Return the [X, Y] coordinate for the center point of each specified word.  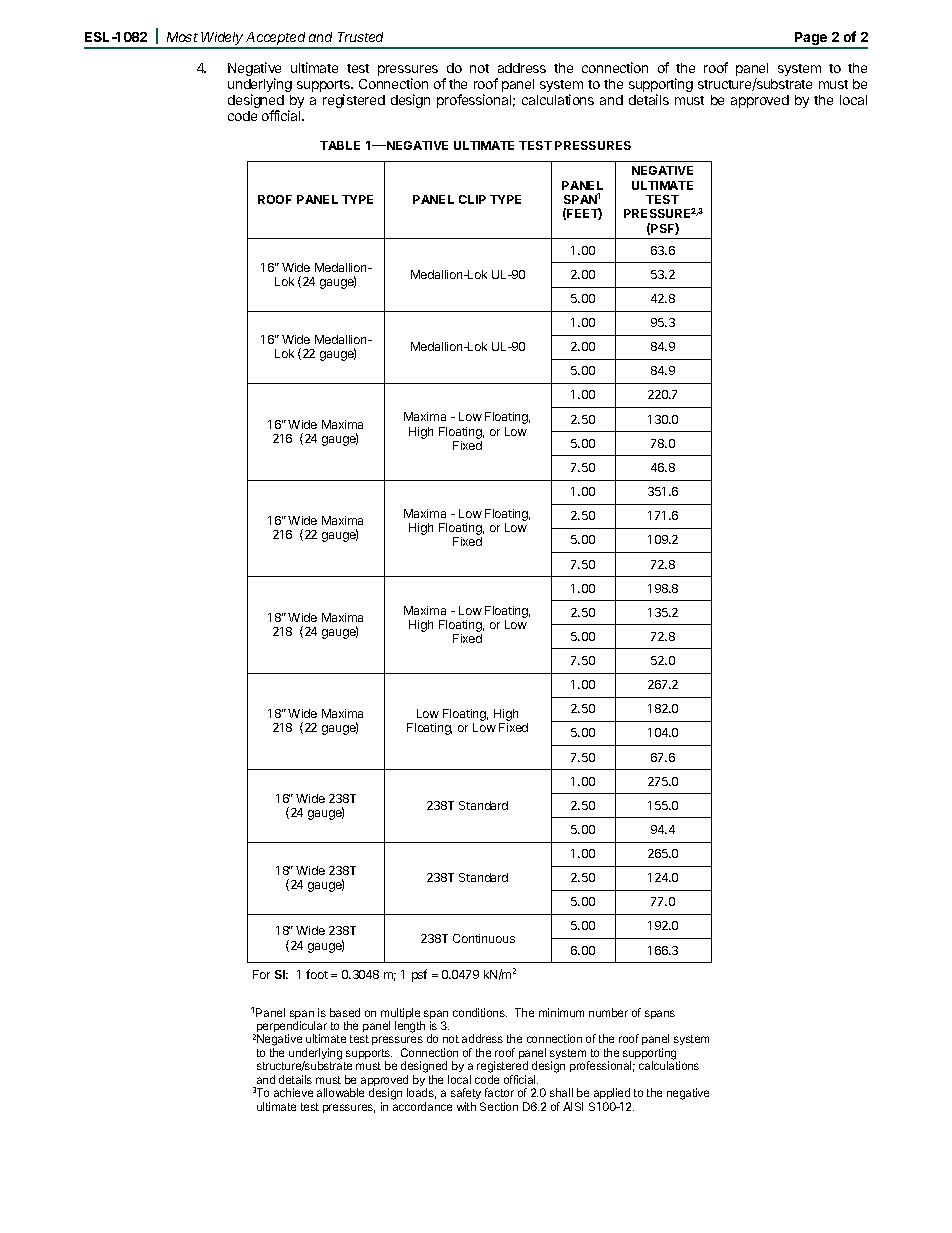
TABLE [340, 145]
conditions [480, 1012]
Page [811, 40]
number [608, 1012]
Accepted [277, 40]
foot [317, 974]
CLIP [472, 199]
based [345, 1012]
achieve [293, 1092]
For [261, 974]
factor [499, 1092]
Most [182, 37]
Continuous [484, 938]
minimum [561, 1012]
